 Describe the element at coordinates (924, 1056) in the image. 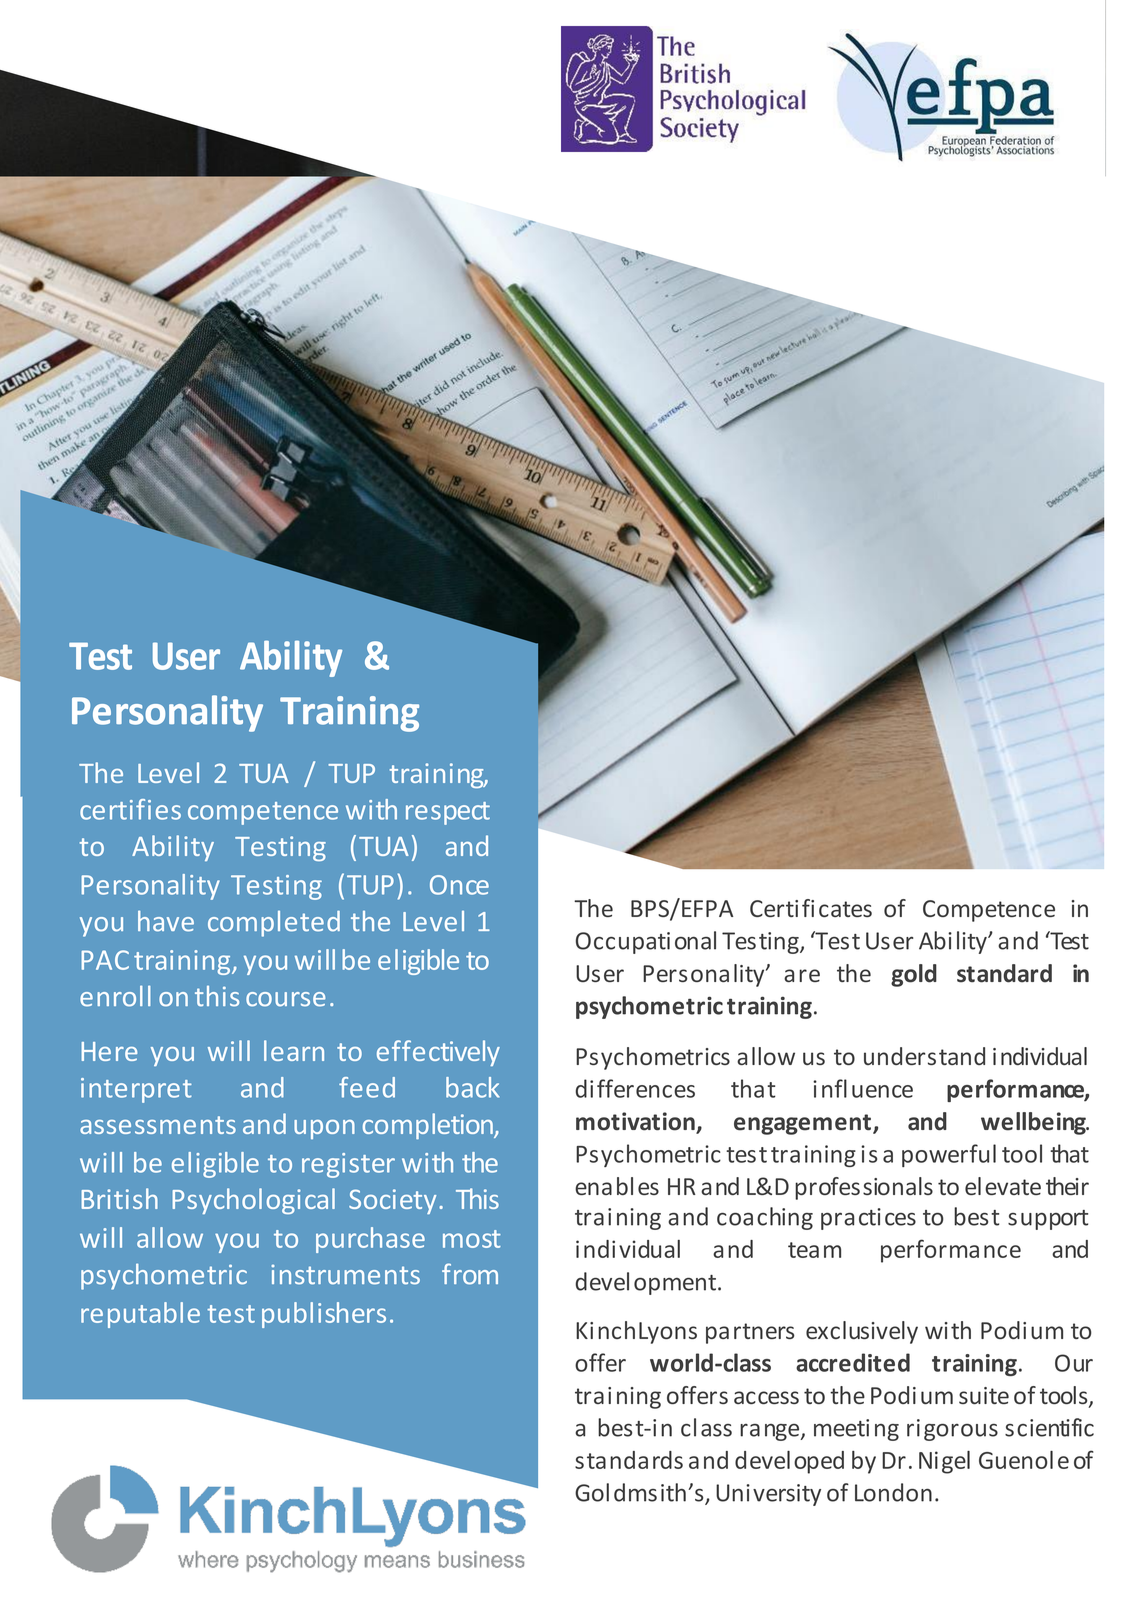

I see `understand` at that location.
